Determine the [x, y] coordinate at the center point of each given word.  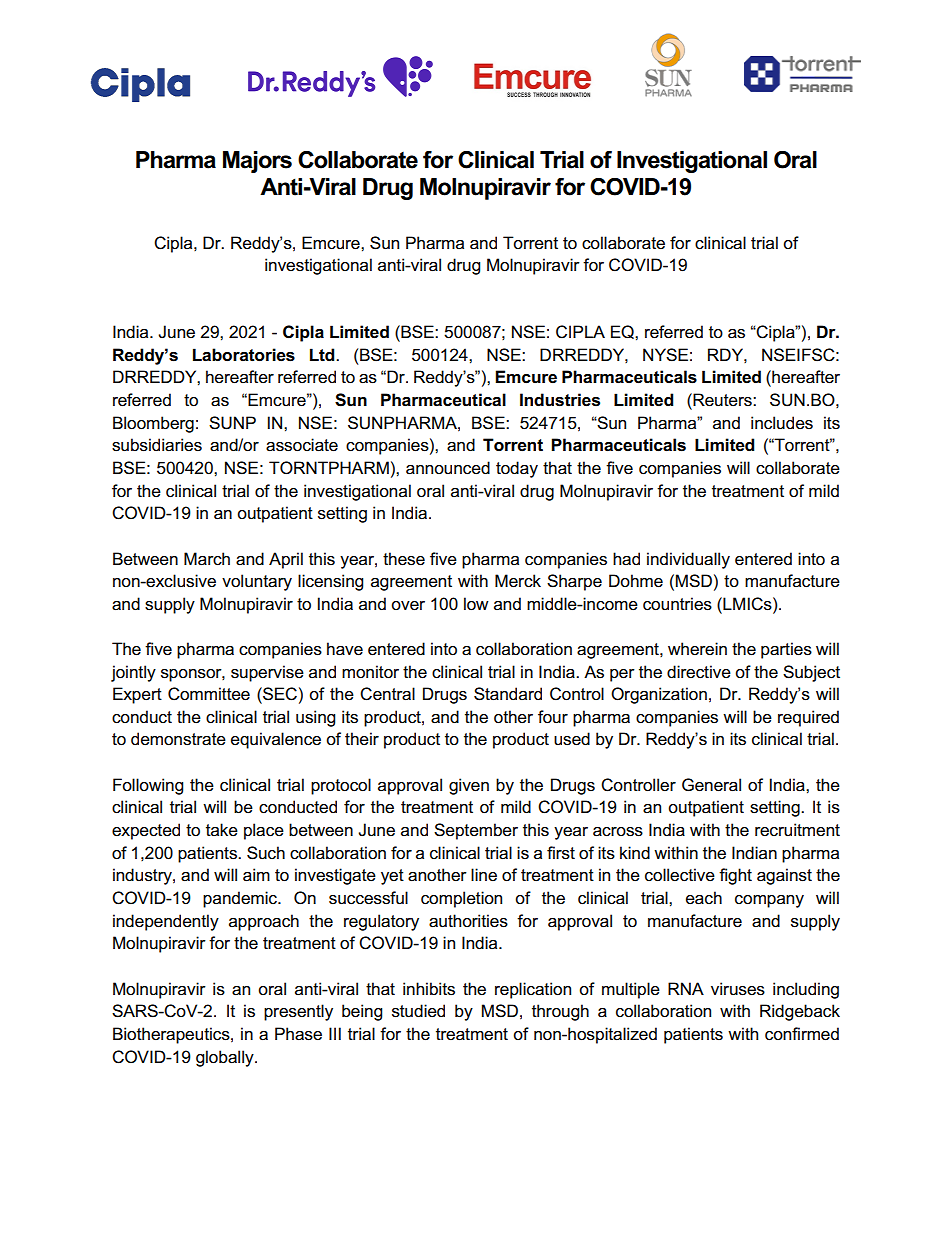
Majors [257, 162]
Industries [560, 400]
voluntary [257, 582]
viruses [738, 989]
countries [677, 604]
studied [418, 1011]
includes [782, 423]
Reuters [722, 400]
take [222, 830]
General [711, 785]
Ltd [323, 355]
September [476, 831]
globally [226, 1058]
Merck [518, 581]
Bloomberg [153, 424]
